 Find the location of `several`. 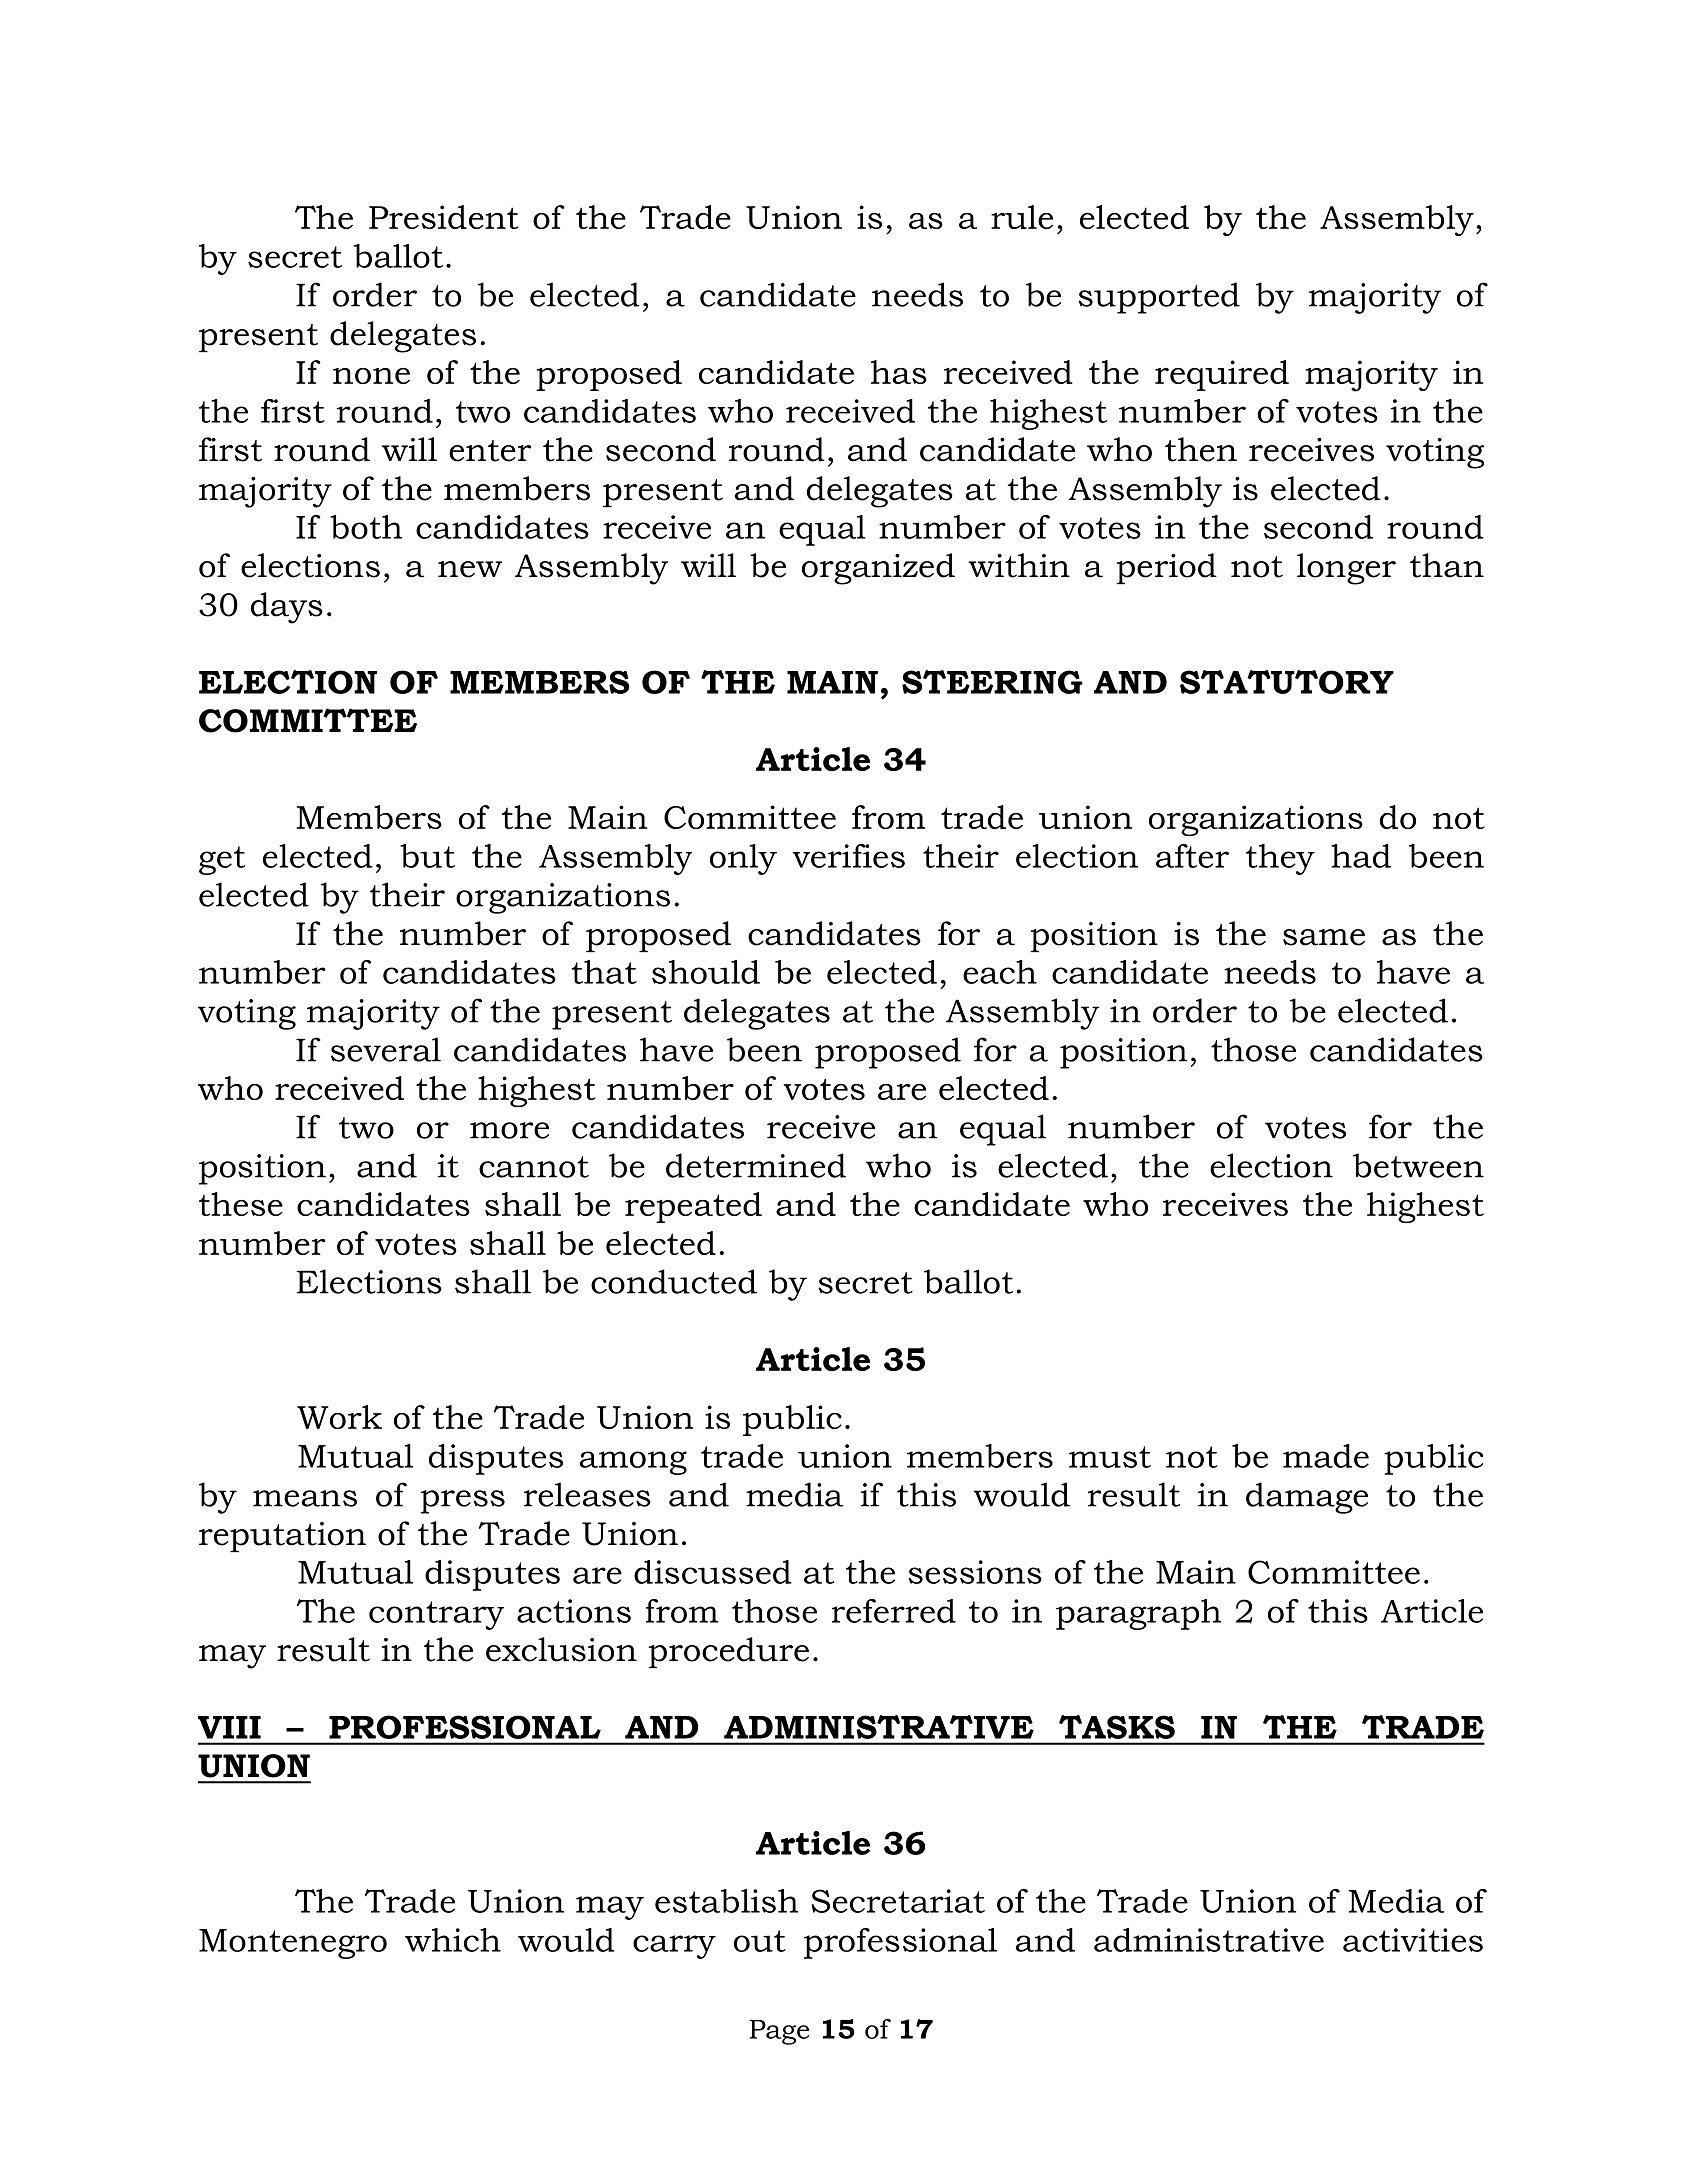

several is located at coordinates (386, 1049).
